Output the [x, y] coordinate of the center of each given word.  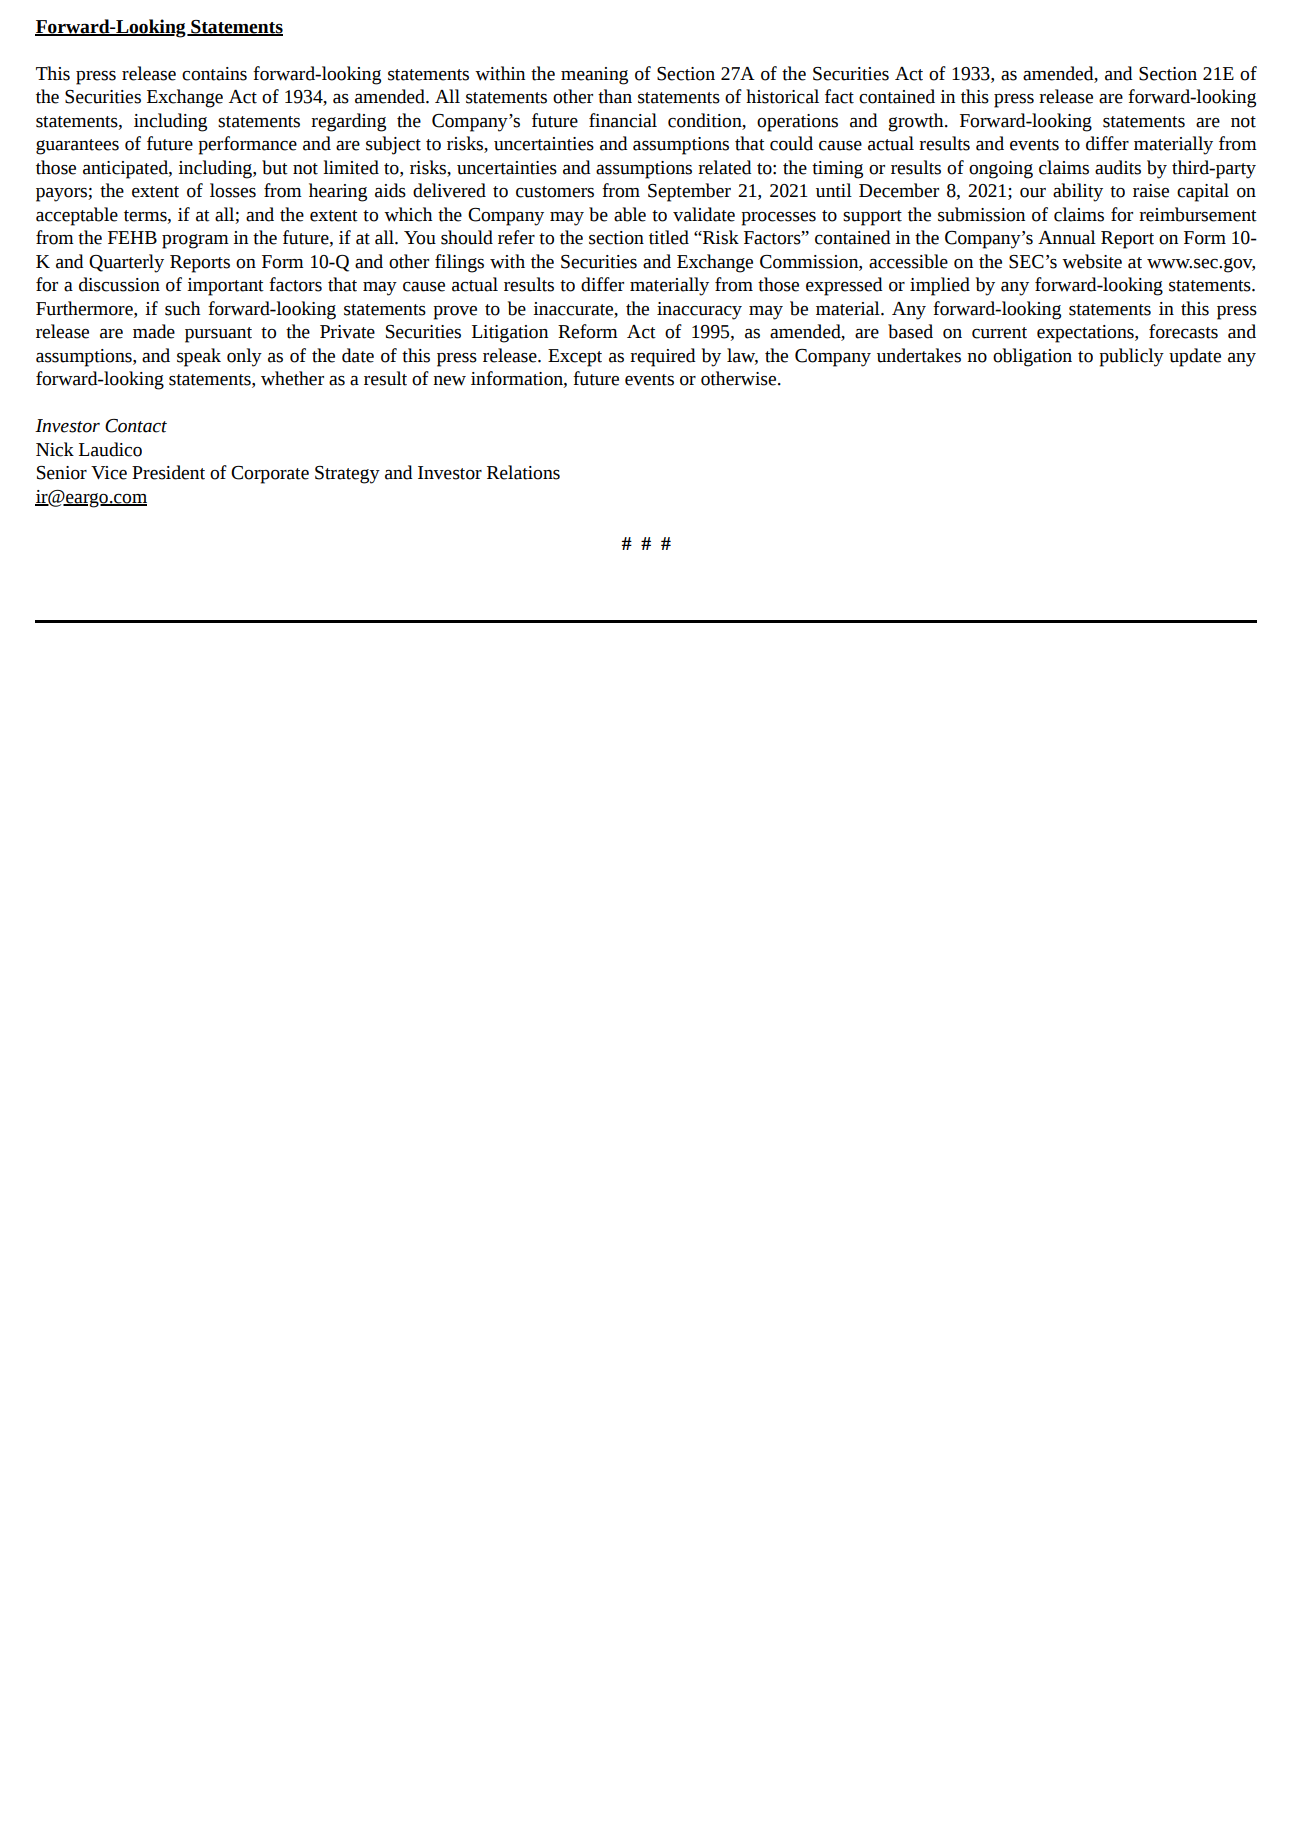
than [615, 96]
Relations [523, 472]
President [168, 472]
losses [233, 190]
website [1092, 261]
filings [459, 263]
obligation [1032, 357]
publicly [1131, 357]
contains [214, 74]
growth [917, 122]
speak [199, 357]
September [689, 192]
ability [1078, 192]
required [663, 357]
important [225, 287]
